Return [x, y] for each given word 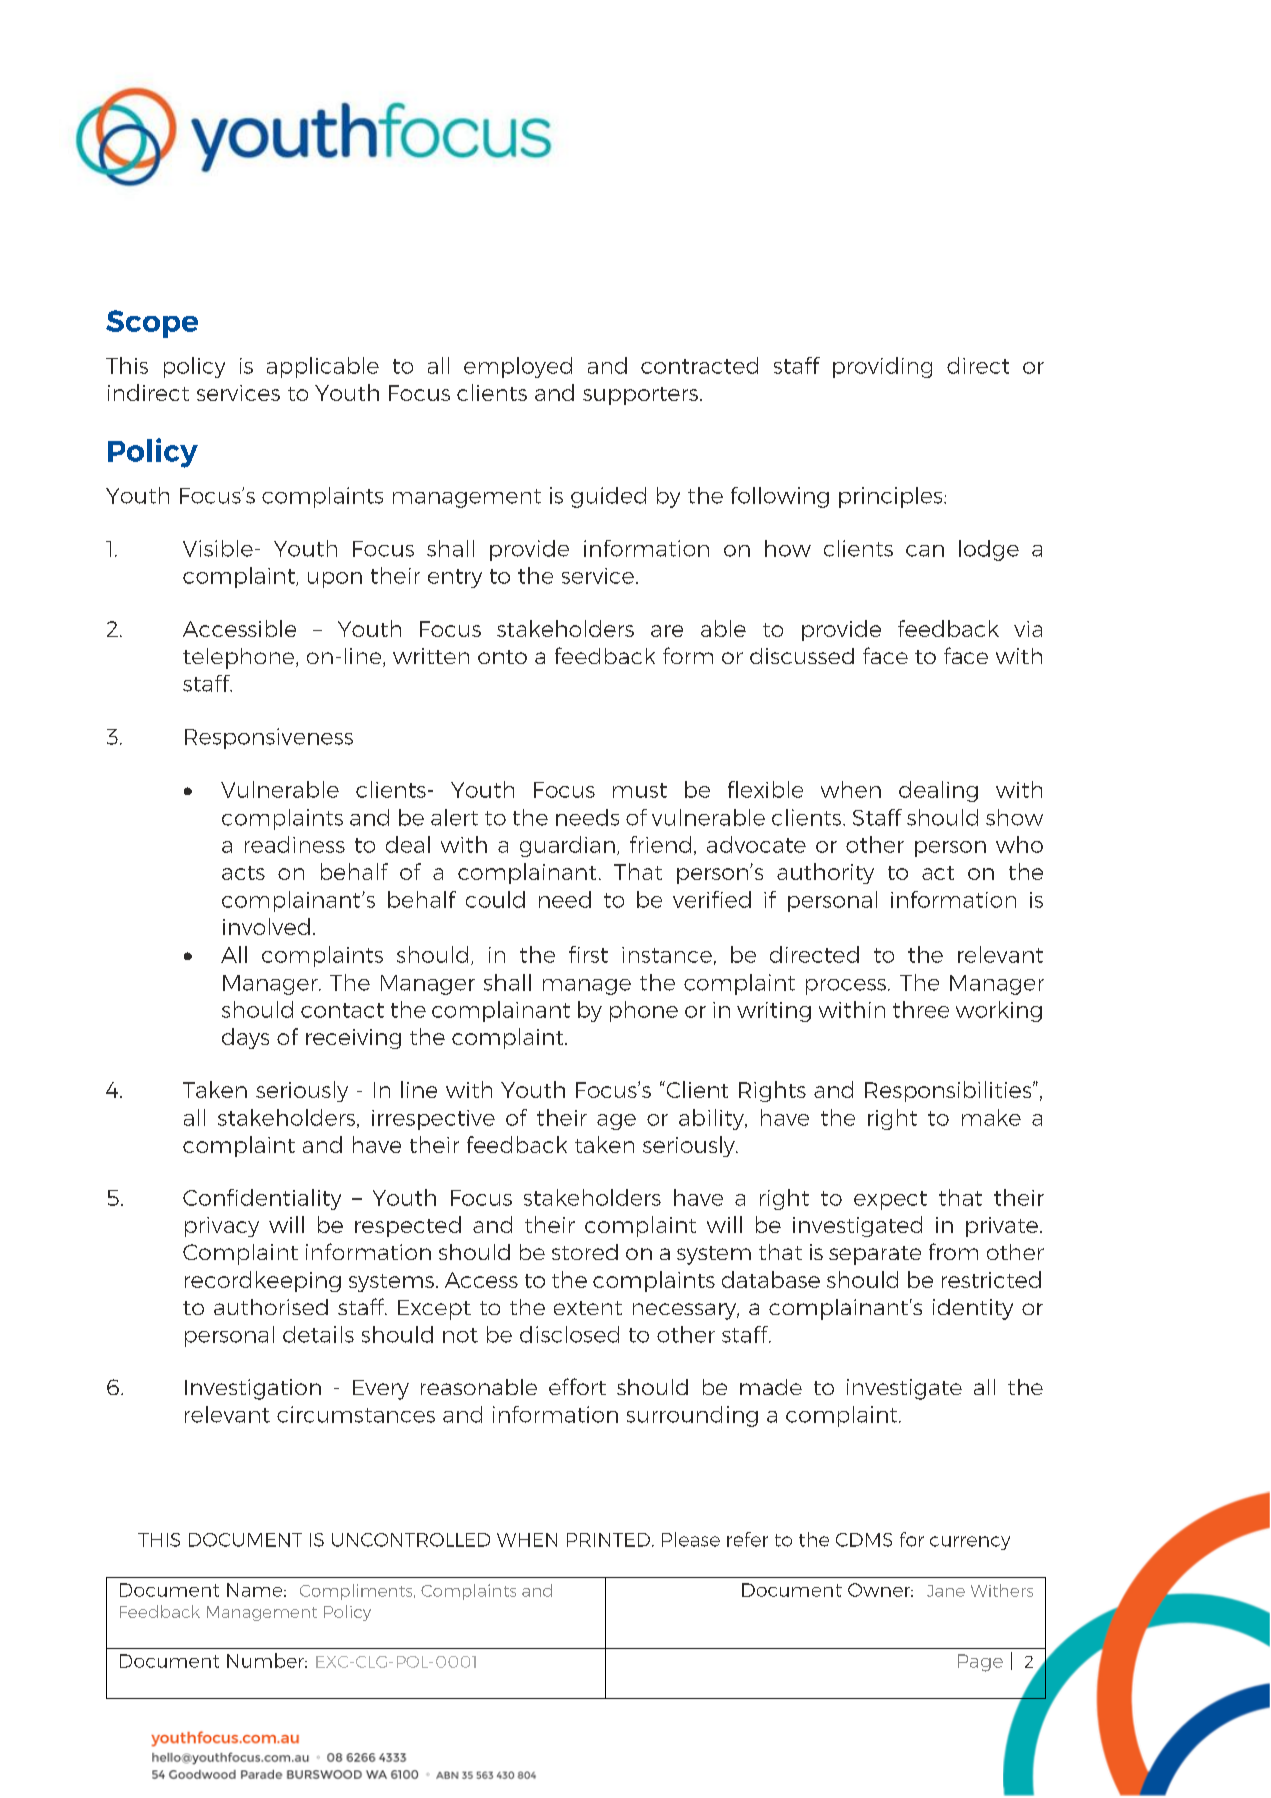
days [245, 1038]
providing [882, 367]
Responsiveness [269, 738]
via [1028, 629]
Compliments [357, 1592]
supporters [640, 396]
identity [973, 1309]
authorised [271, 1307]
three [921, 1009]
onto [502, 657]
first [588, 954]
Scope [152, 324]
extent [588, 1308]
